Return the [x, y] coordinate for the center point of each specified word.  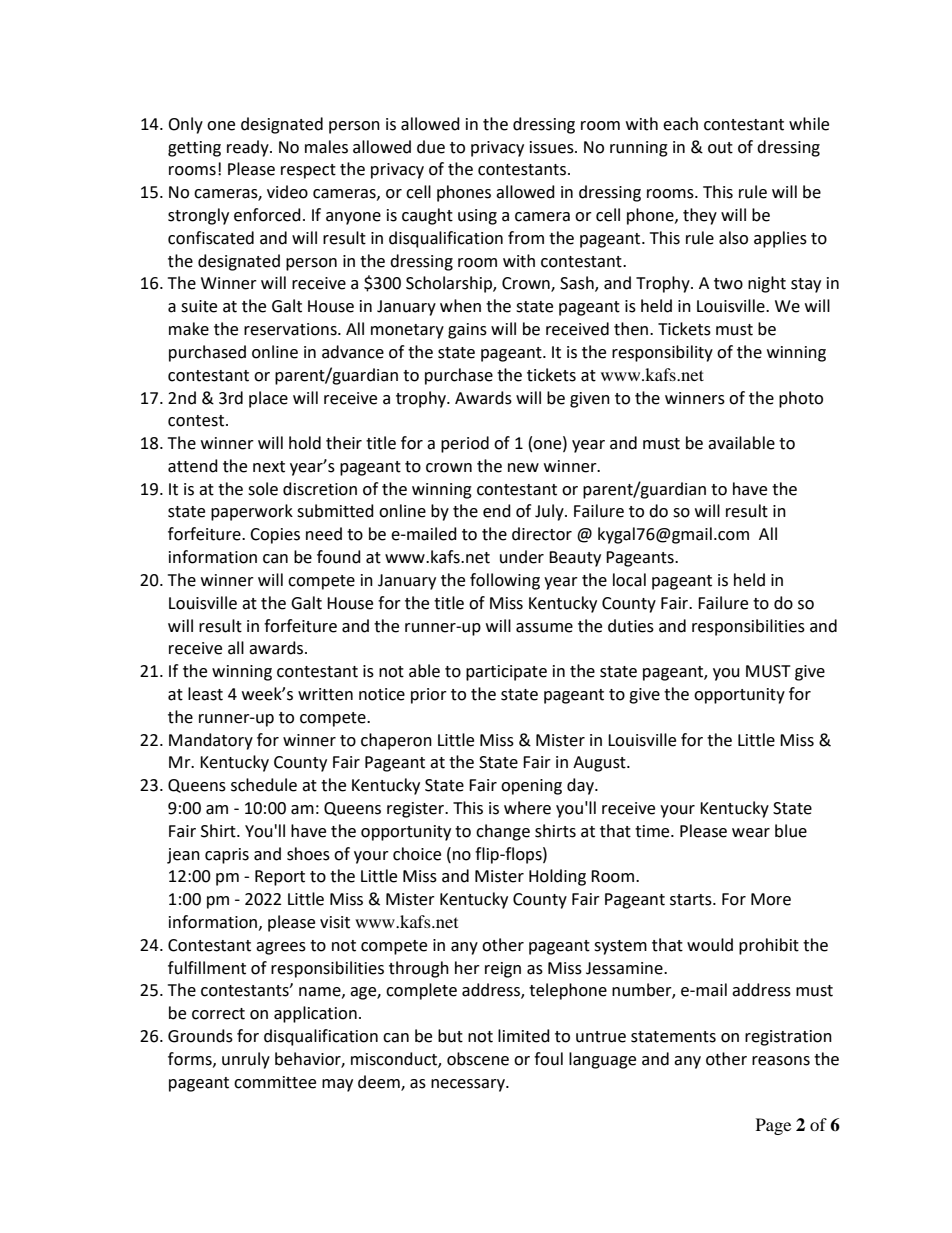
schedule [264, 785]
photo [801, 399]
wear [751, 833]
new [523, 468]
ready [249, 148]
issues [553, 147]
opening [531, 787]
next [269, 467]
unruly [246, 1060]
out [720, 148]
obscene [478, 1059]
